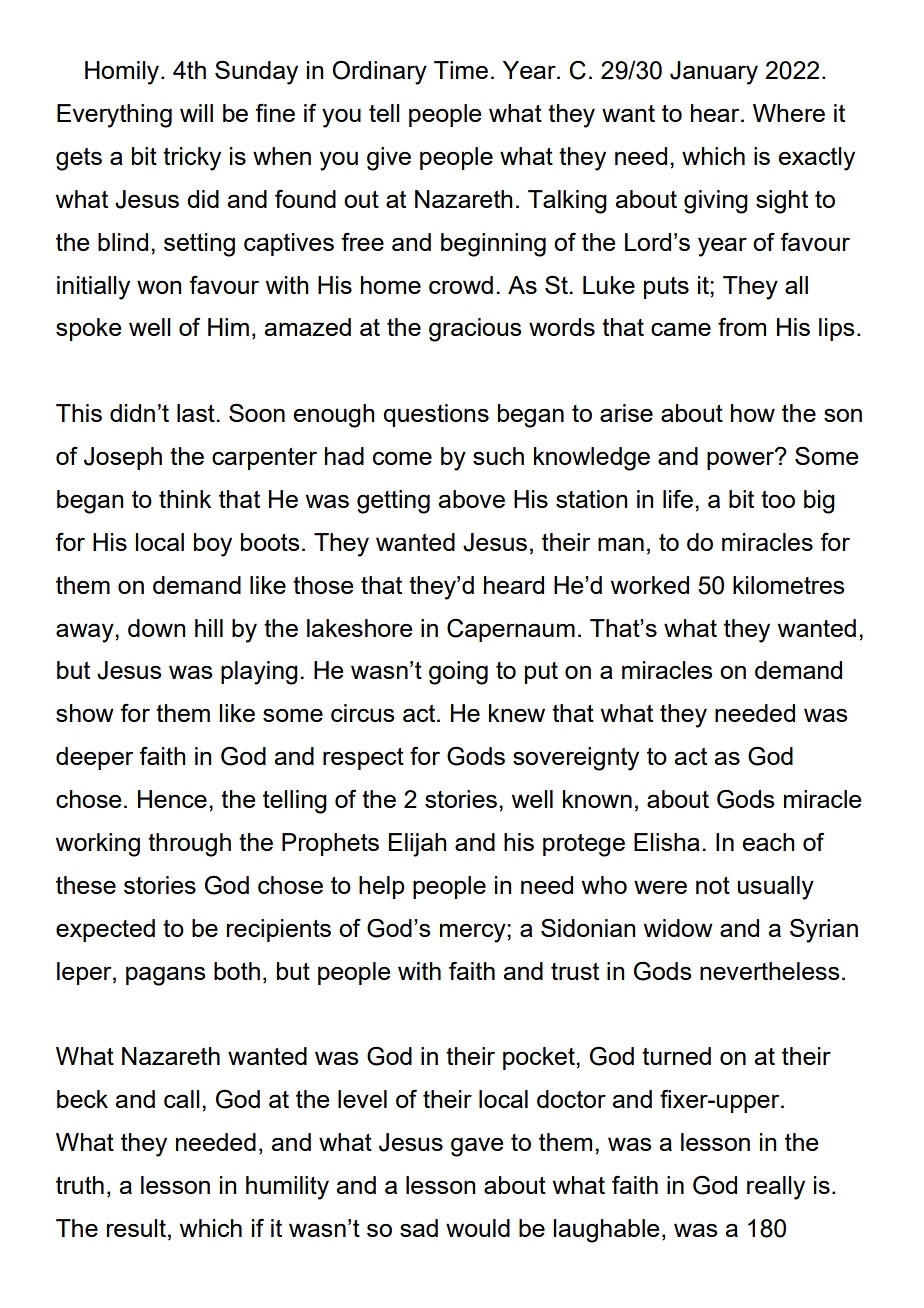  Describe the element at coordinates (471, 499) in the screenshot. I see `above` at that location.
